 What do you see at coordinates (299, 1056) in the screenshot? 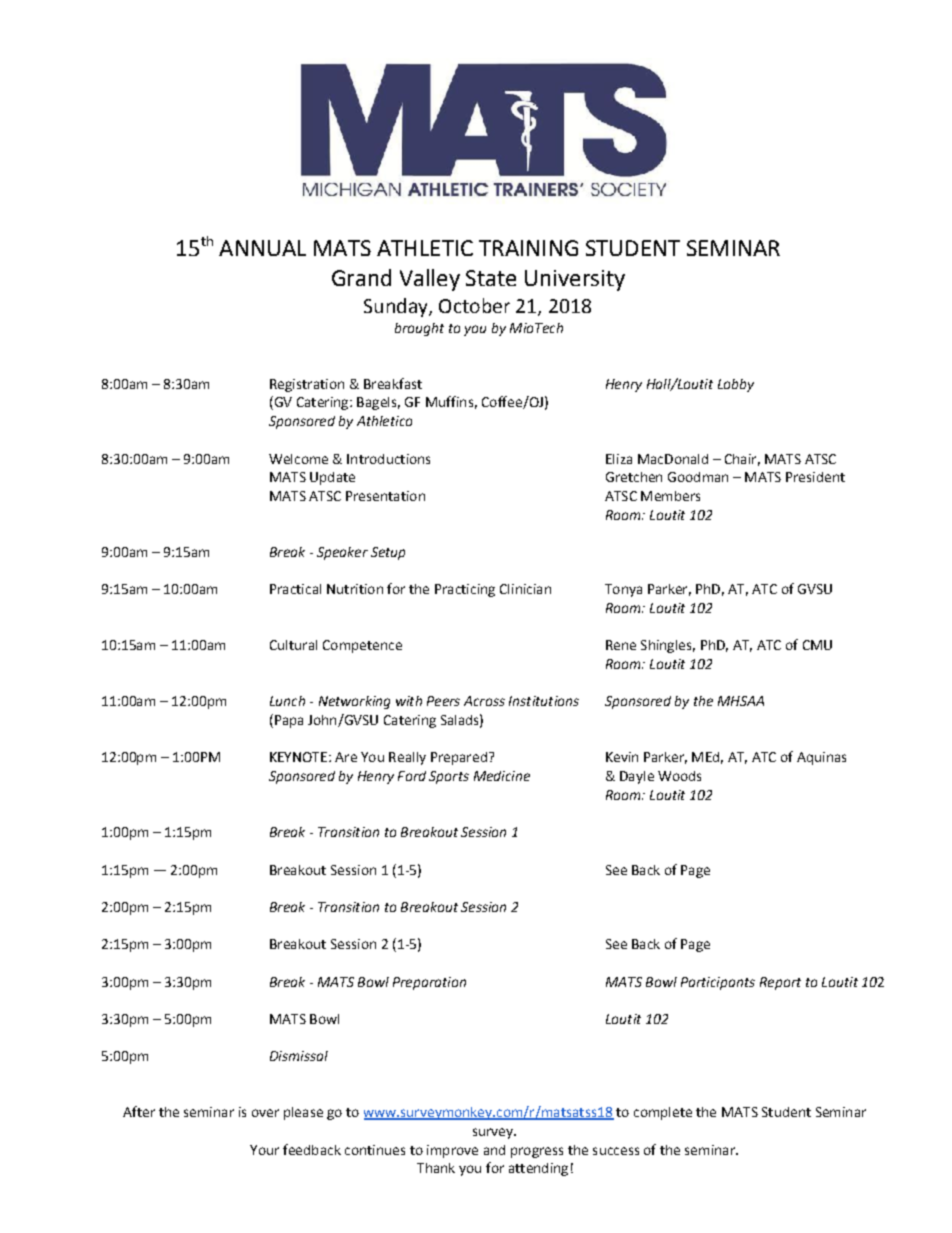
I see `Dismissal` at bounding box center [299, 1056].
